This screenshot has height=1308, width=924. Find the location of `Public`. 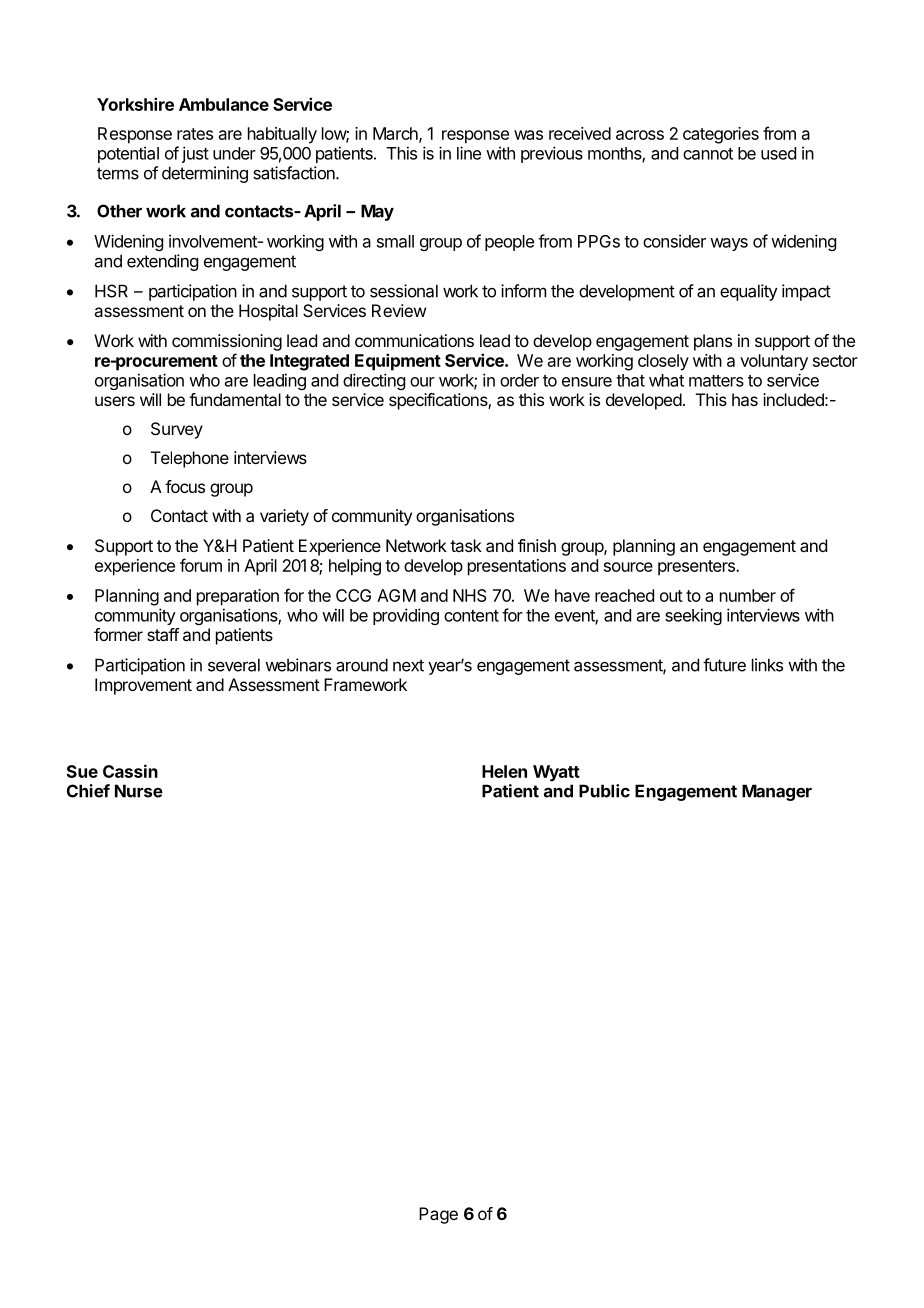

Public is located at coordinates (604, 791).
